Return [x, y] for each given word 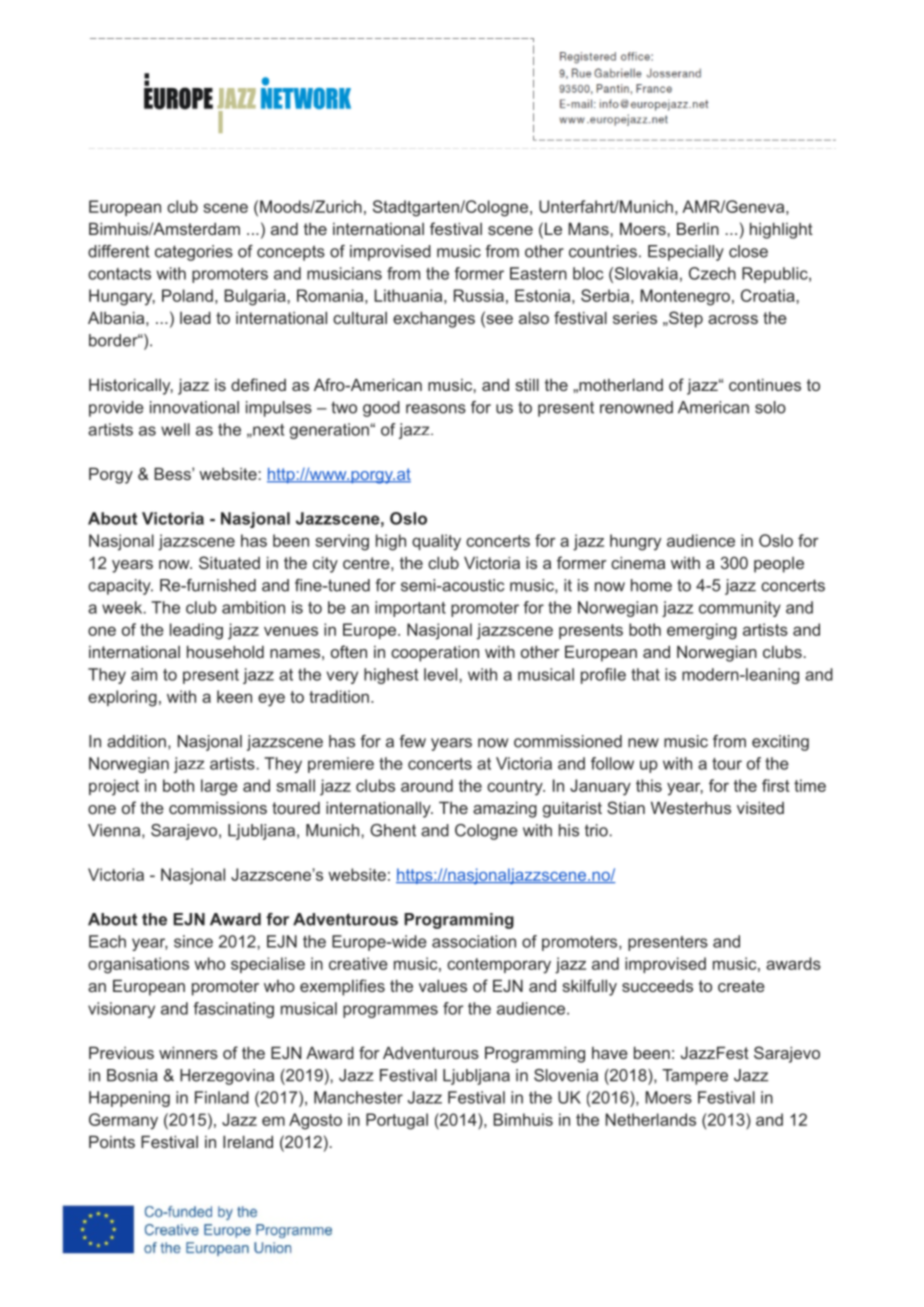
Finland [222, 1097]
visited [760, 807]
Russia [479, 295]
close [748, 251]
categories [194, 253]
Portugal [397, 1121]
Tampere [695, 1077]
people [779, 565]
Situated [229, 562]
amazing [505, 809]
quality [436, 542]
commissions [218, 808]
